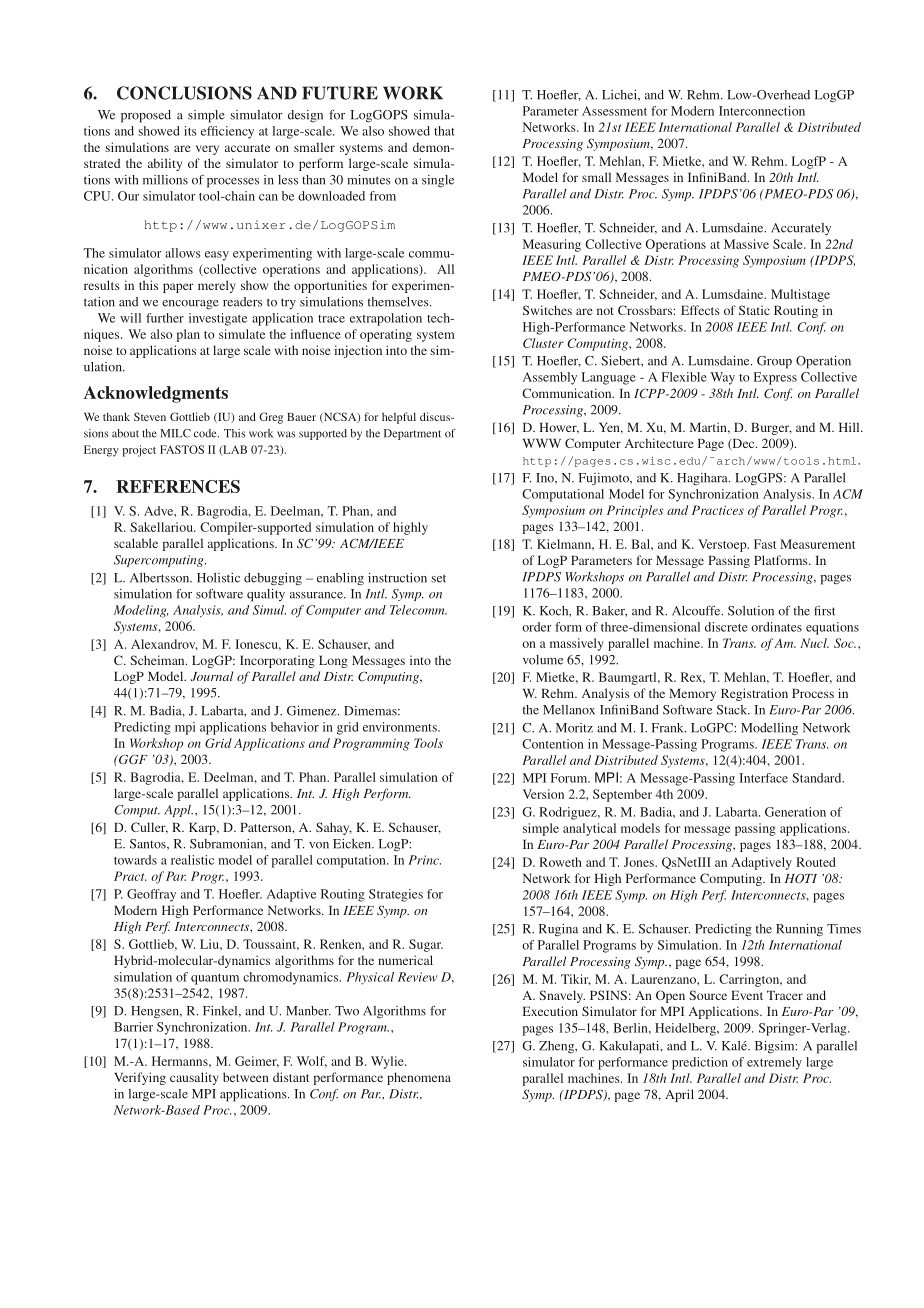  I want to click on Group, so click(774, 362).
